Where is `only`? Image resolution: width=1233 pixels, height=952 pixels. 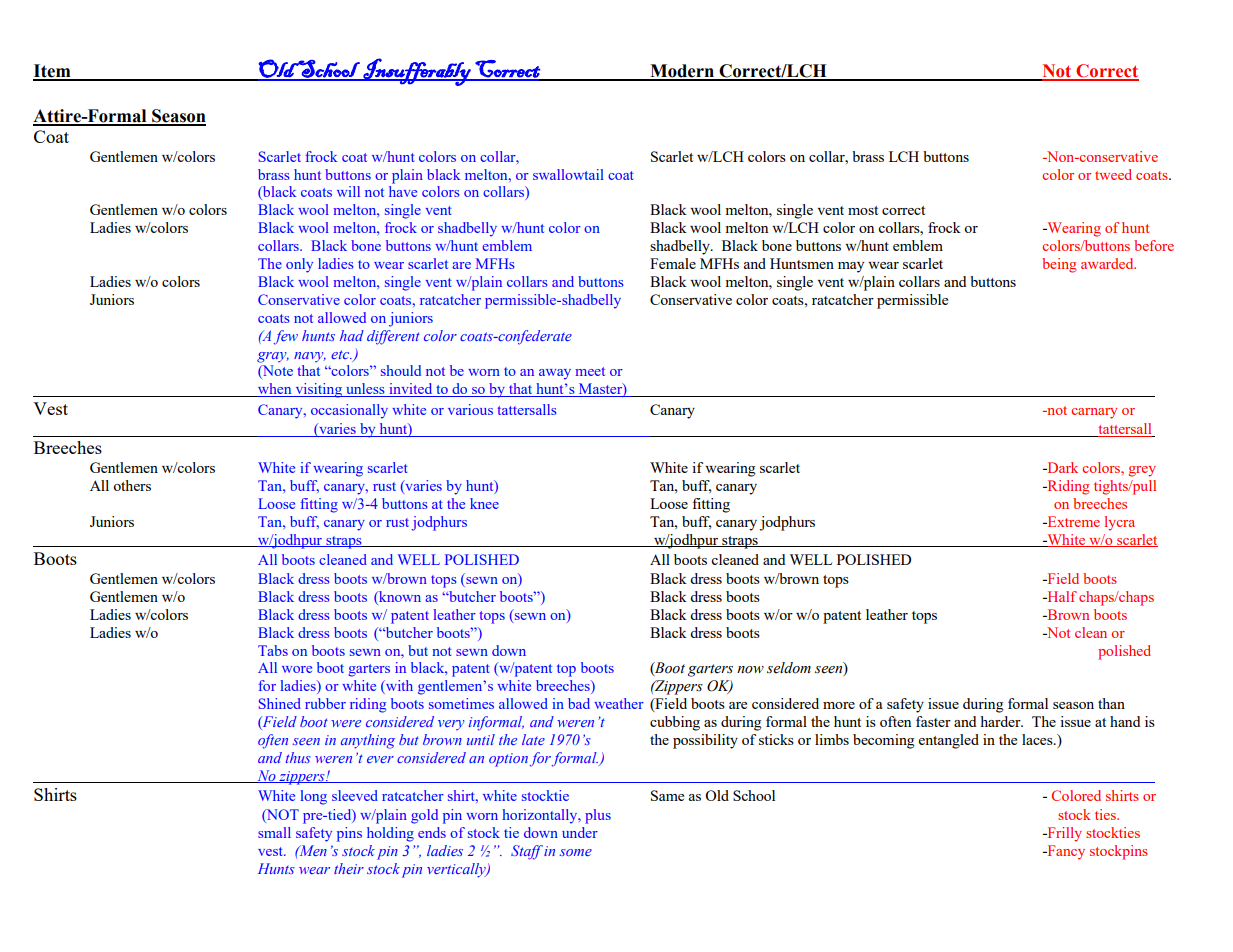 only is located at coordinates (299, 265).
